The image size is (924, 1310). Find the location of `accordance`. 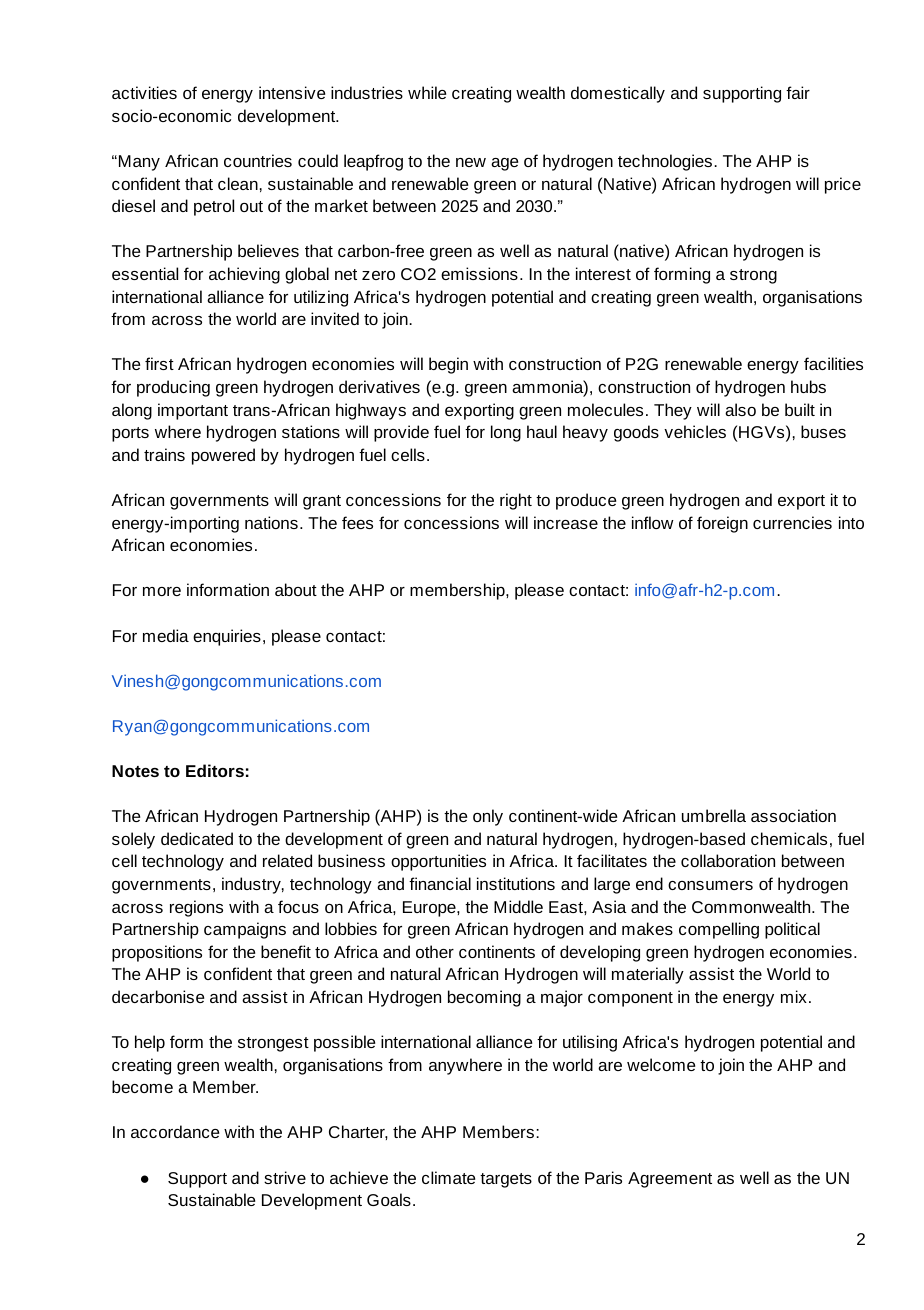

accordance is located at coordinates (175, 1131).
